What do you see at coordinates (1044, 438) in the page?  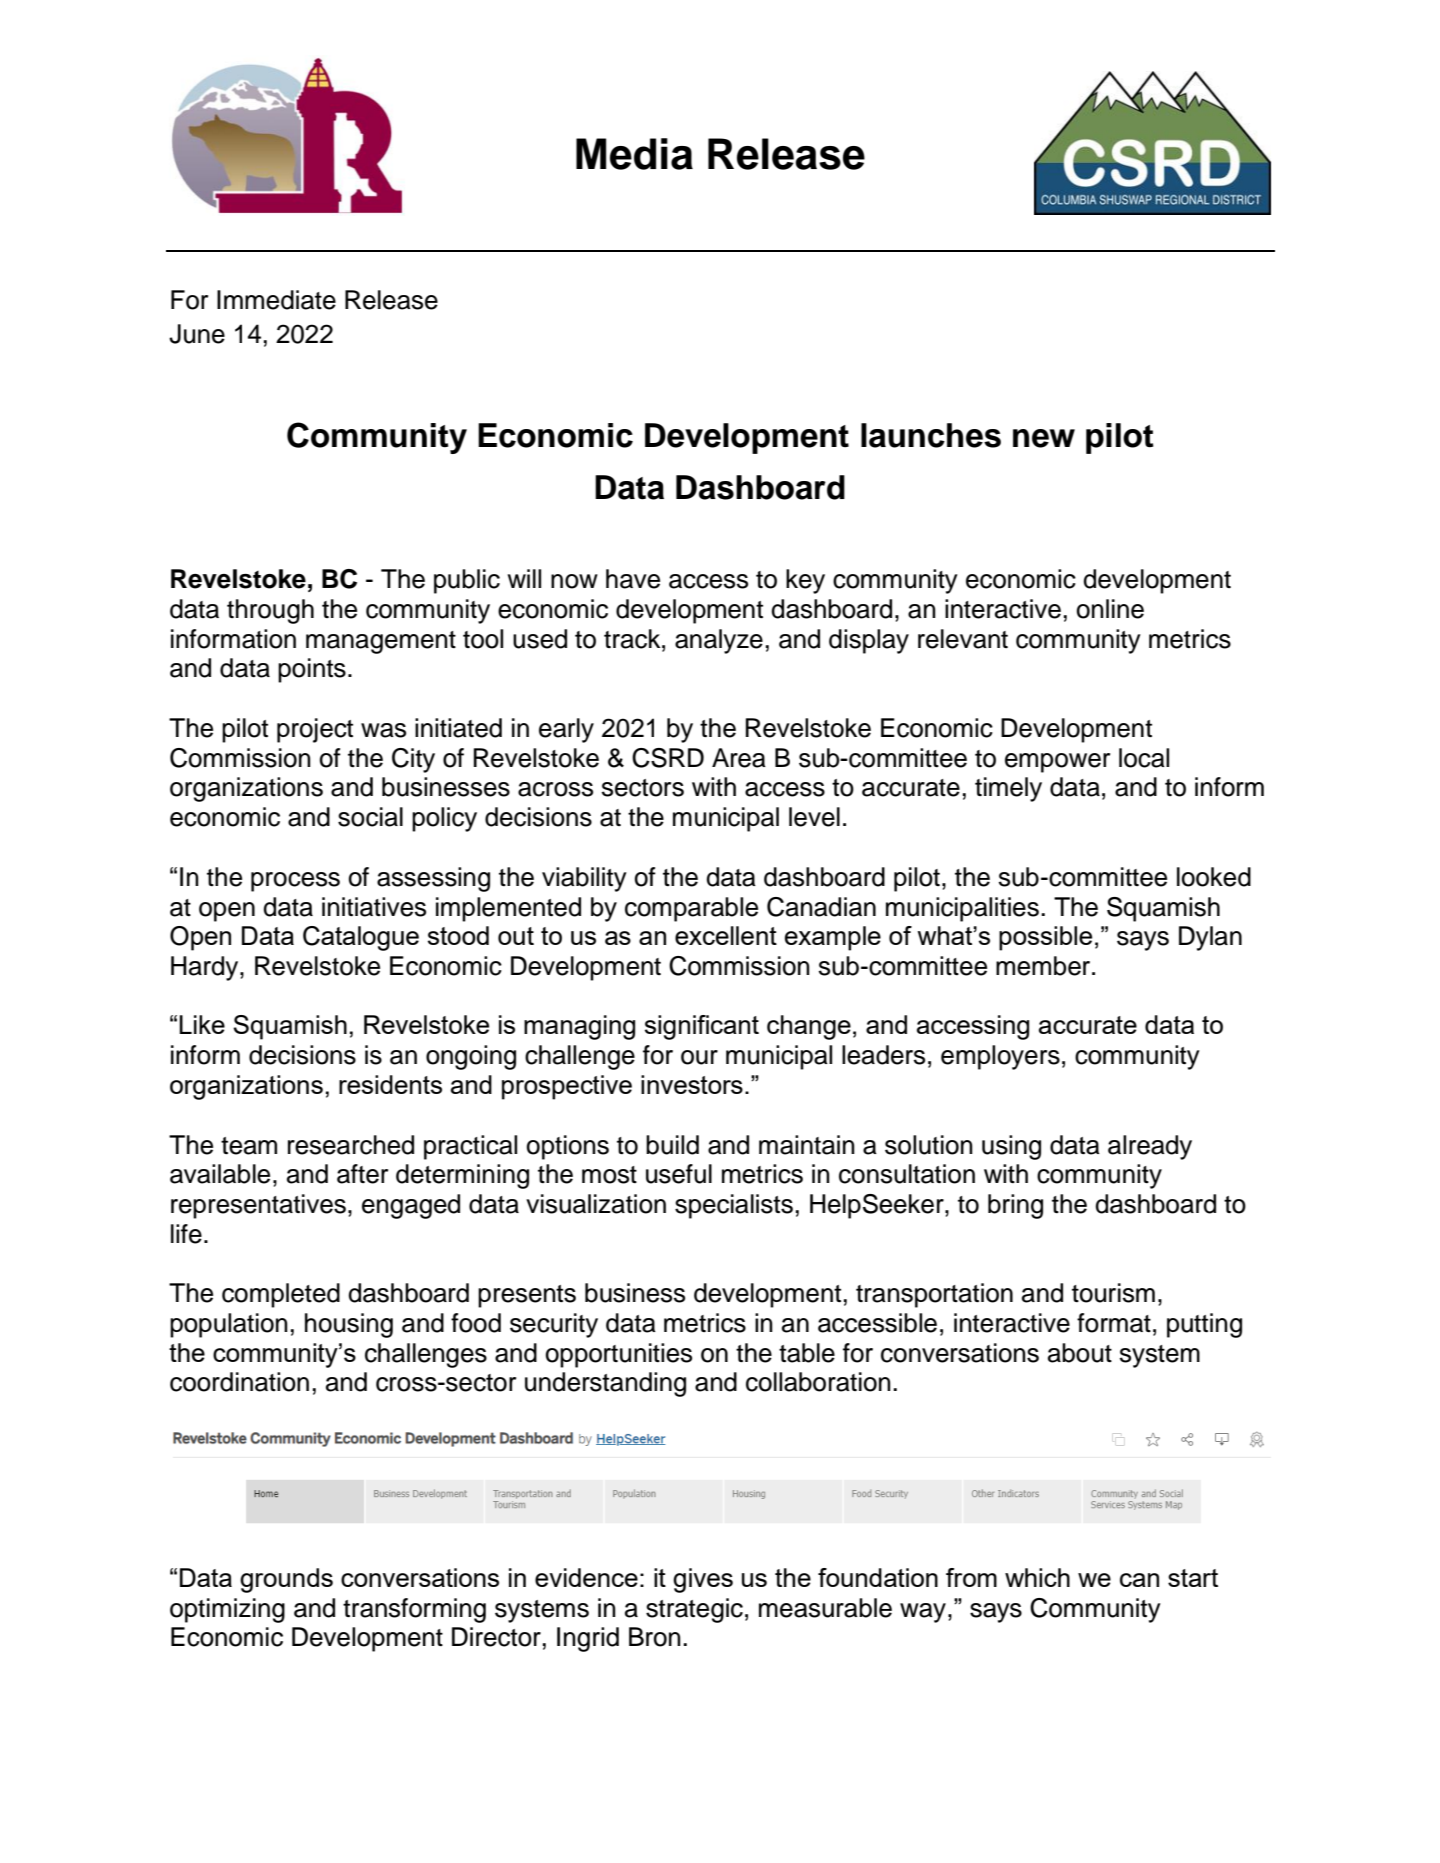 I see `new` at bounding box center [1044, 438].
